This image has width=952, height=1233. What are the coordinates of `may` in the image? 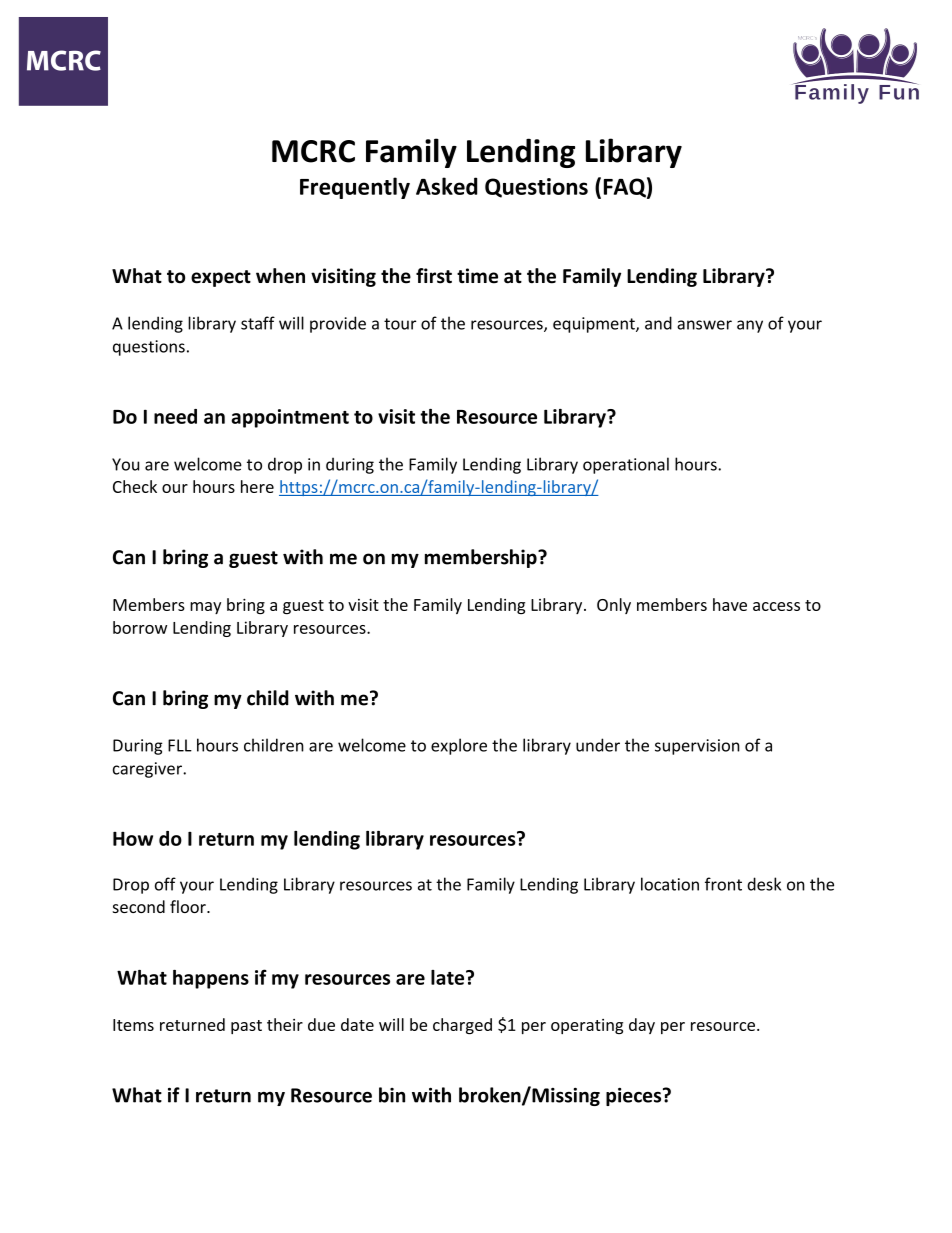 It's located at (205, 608).
